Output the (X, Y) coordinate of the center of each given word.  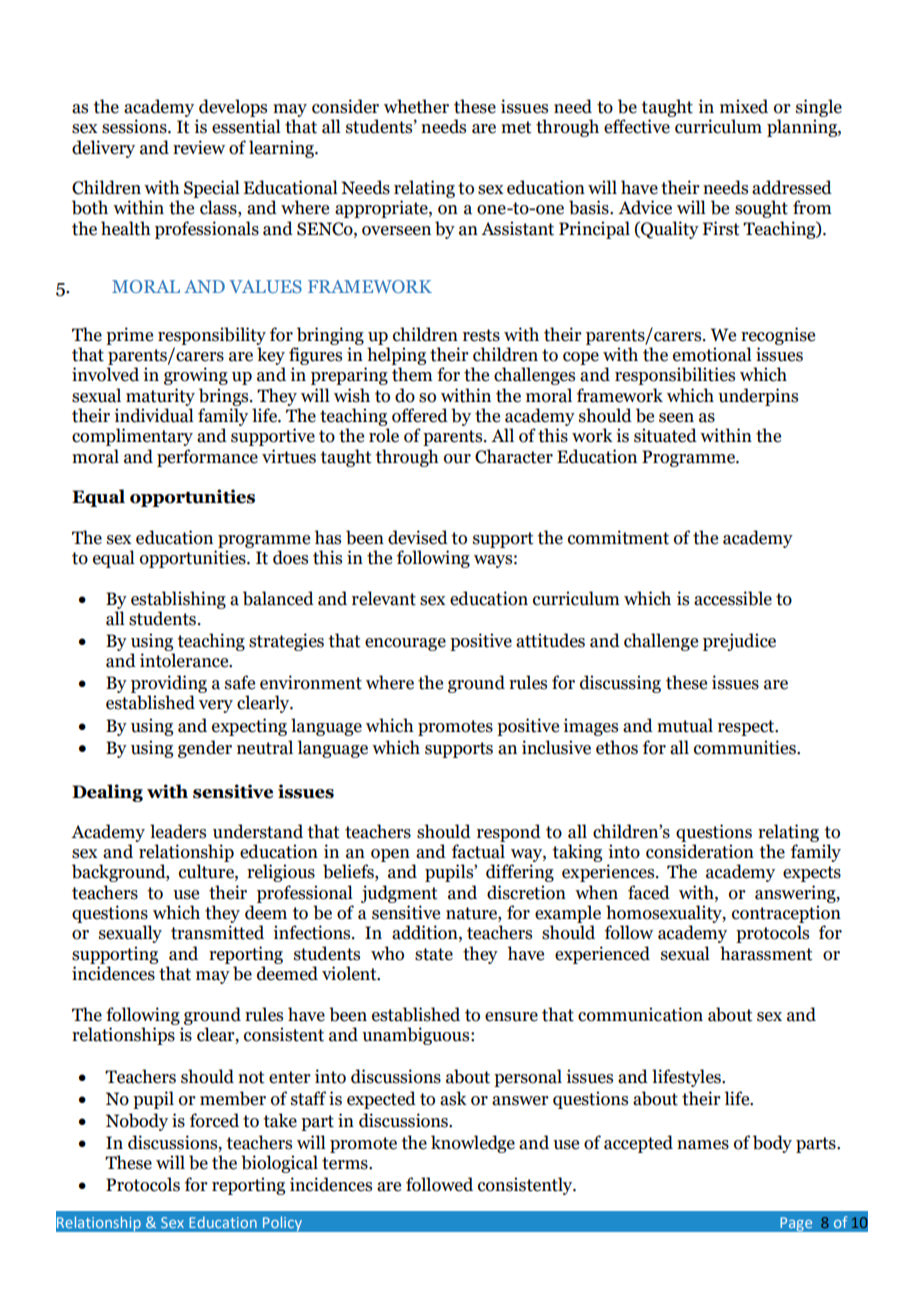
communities (746, 747)
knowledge (473, 1144)
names (703, 1145)
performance (207, 458)
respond (509, 833)
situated (665, 435)
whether (416, 106)
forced (214, 1120)
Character (514, 456)
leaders (178, 831)
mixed (744, 106)
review (199, 147)
